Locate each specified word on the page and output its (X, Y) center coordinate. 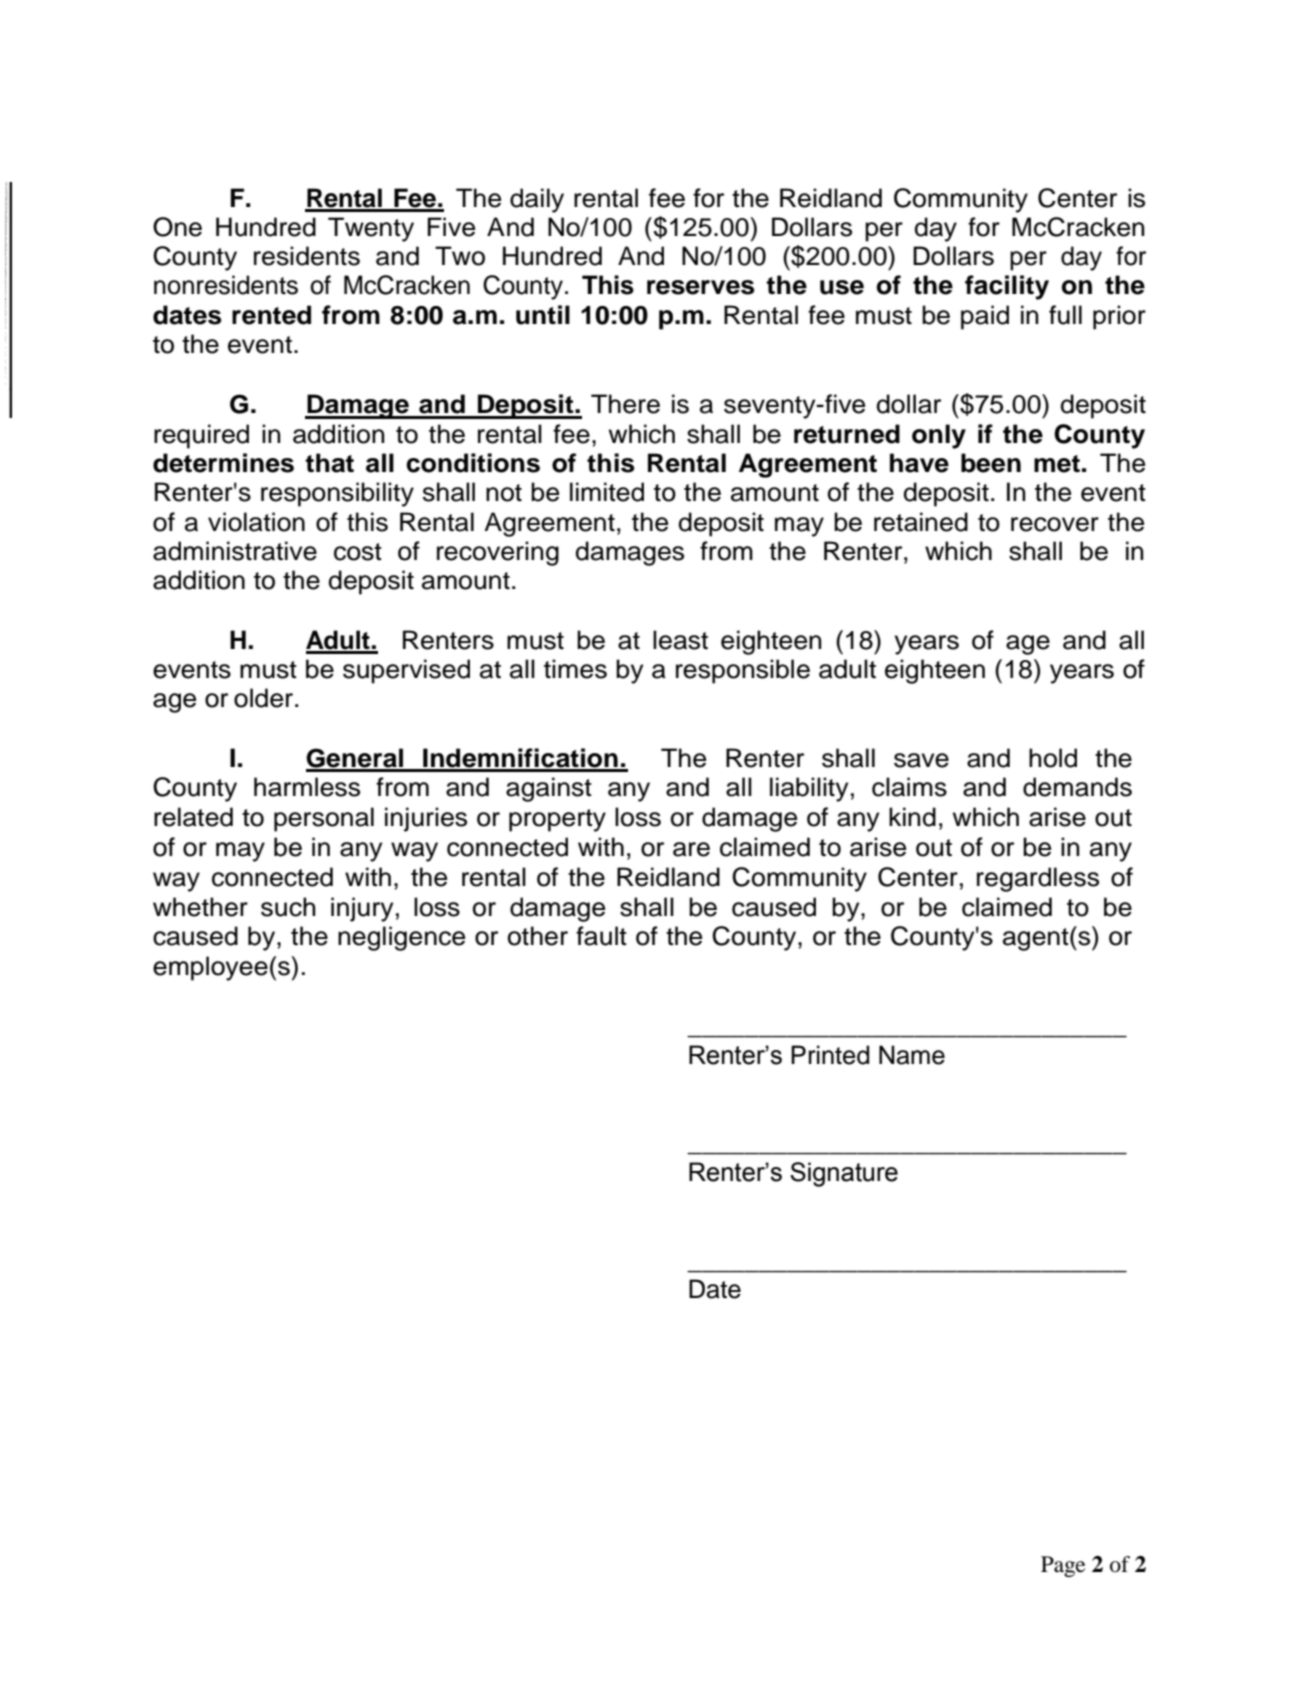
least (680, 640)
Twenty (371, 229)
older (265, 698)
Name (912, 1055)
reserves (700, 287)
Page (1063, 1566)
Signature (844, 1174)
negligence (401, 938)
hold (1053, 758)
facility (1007, 287)
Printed (830, 1055)
